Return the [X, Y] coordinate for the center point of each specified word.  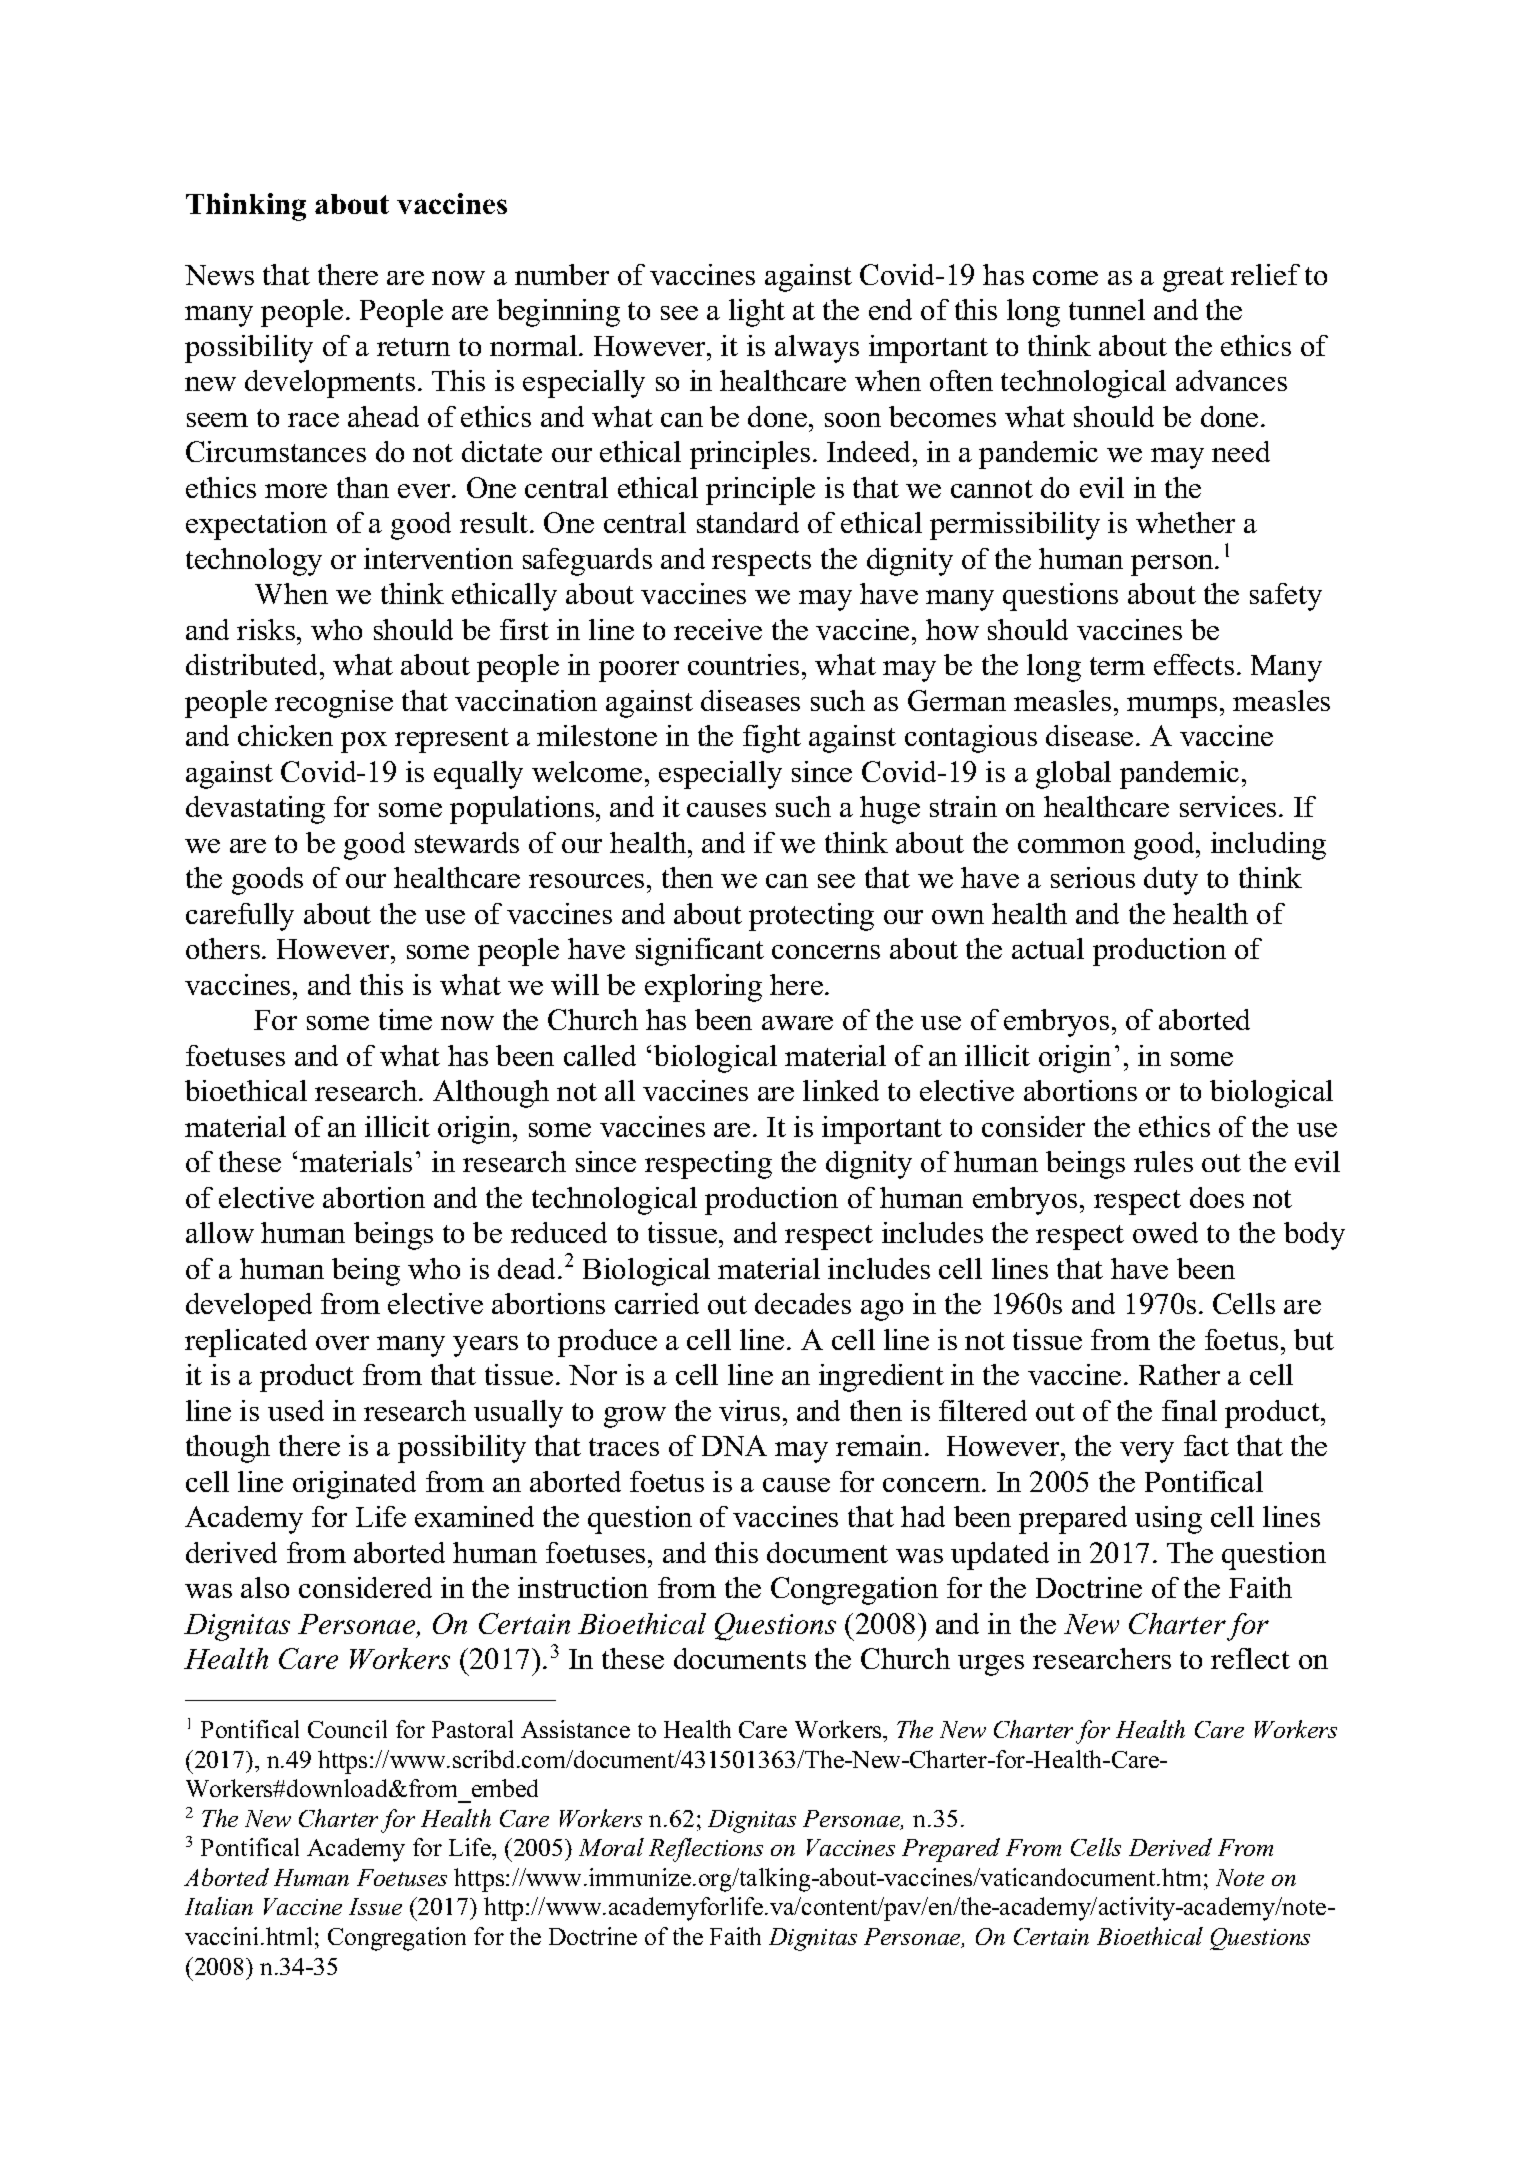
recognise [334, 704]
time [405, 1019]
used [296, 1410]
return [413, 347]
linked [841, 1090]
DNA [734, 1445]
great [1193, 279]
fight [772, 739]
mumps [1172, 707]
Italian [219, 1906]
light [757, 313]
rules [1163, 1161]
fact [1206, 1445]
